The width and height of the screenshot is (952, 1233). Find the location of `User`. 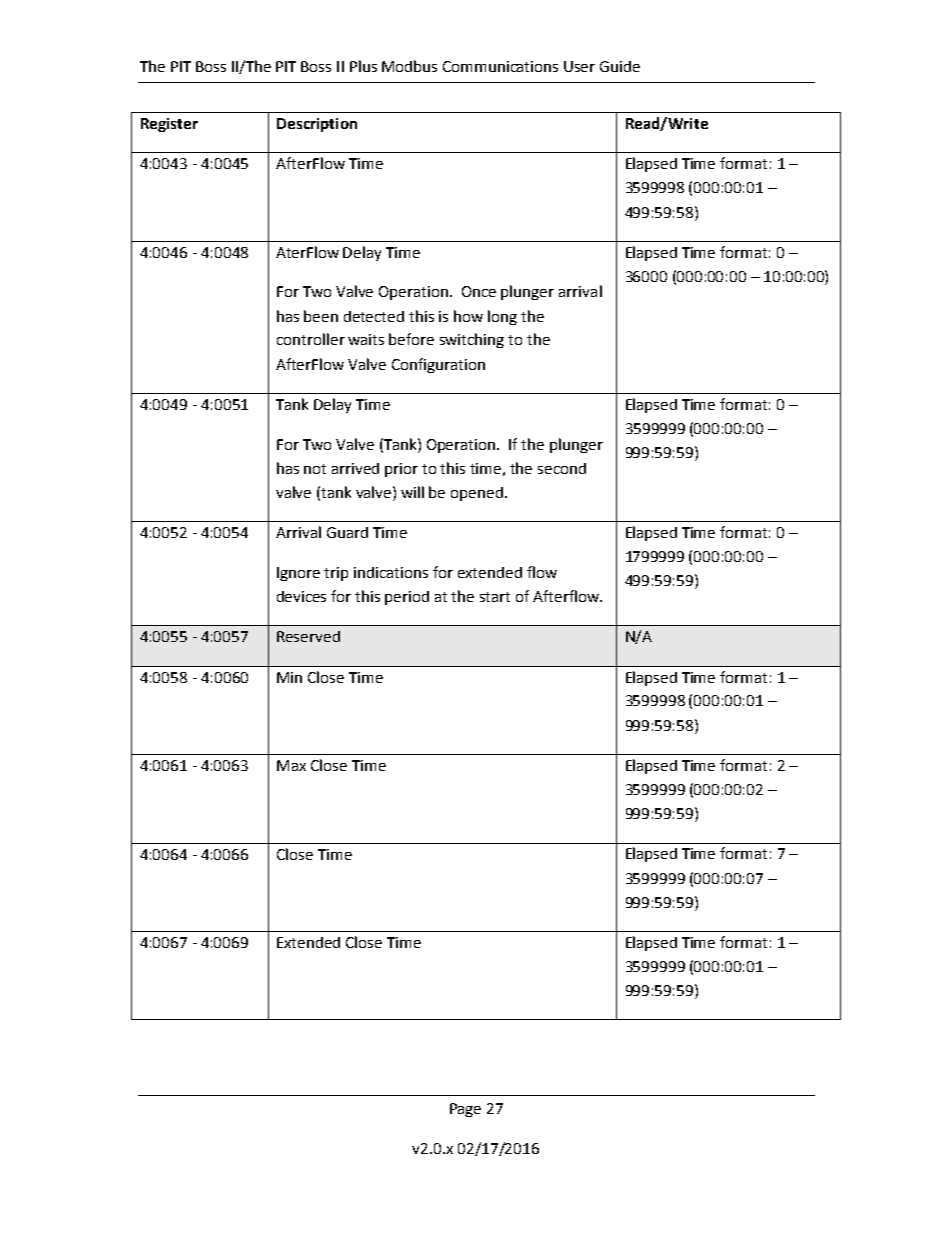

User is located at coordinates (579, 66).
